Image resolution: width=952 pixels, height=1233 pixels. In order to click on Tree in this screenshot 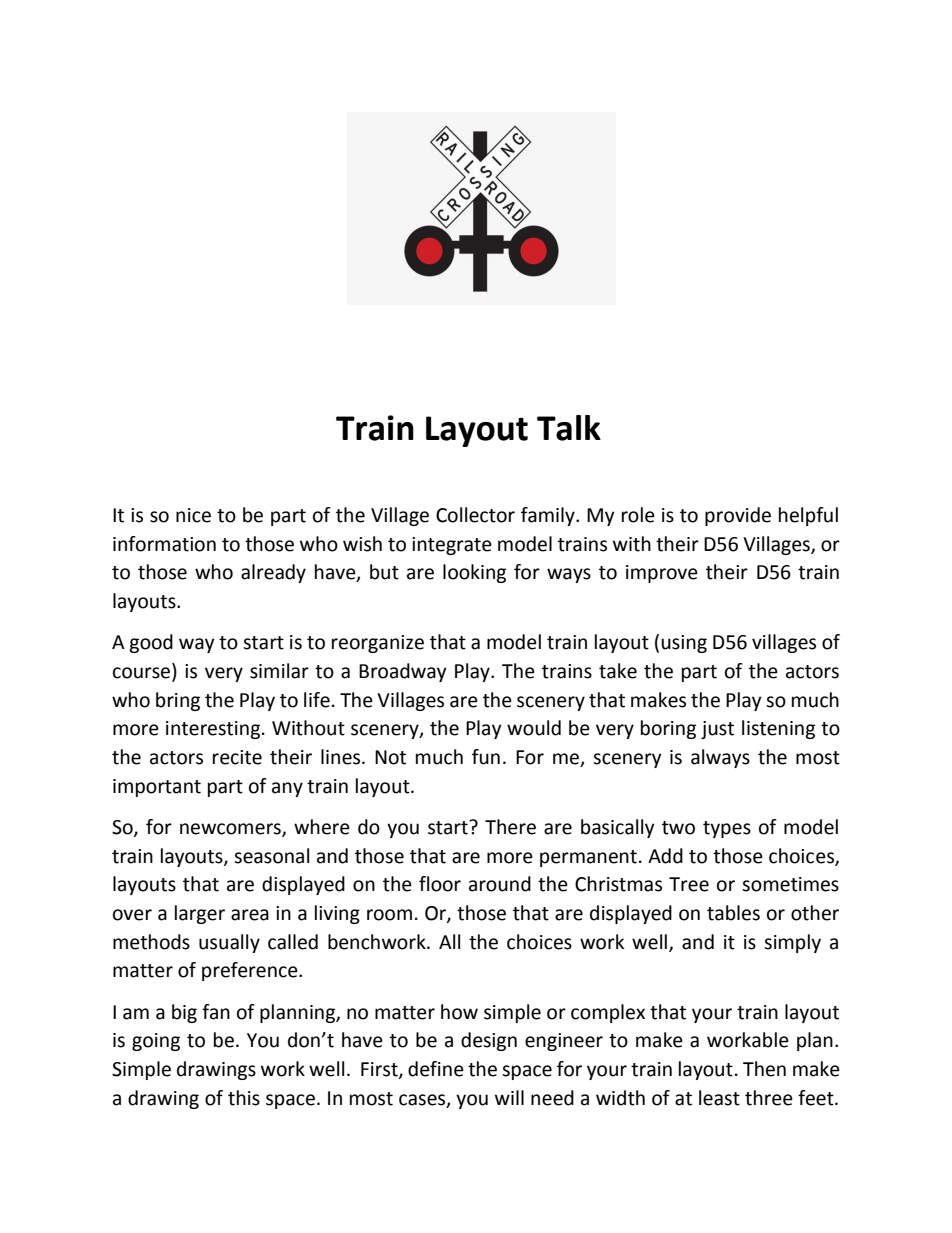, I will do `click(689, 884)`.
